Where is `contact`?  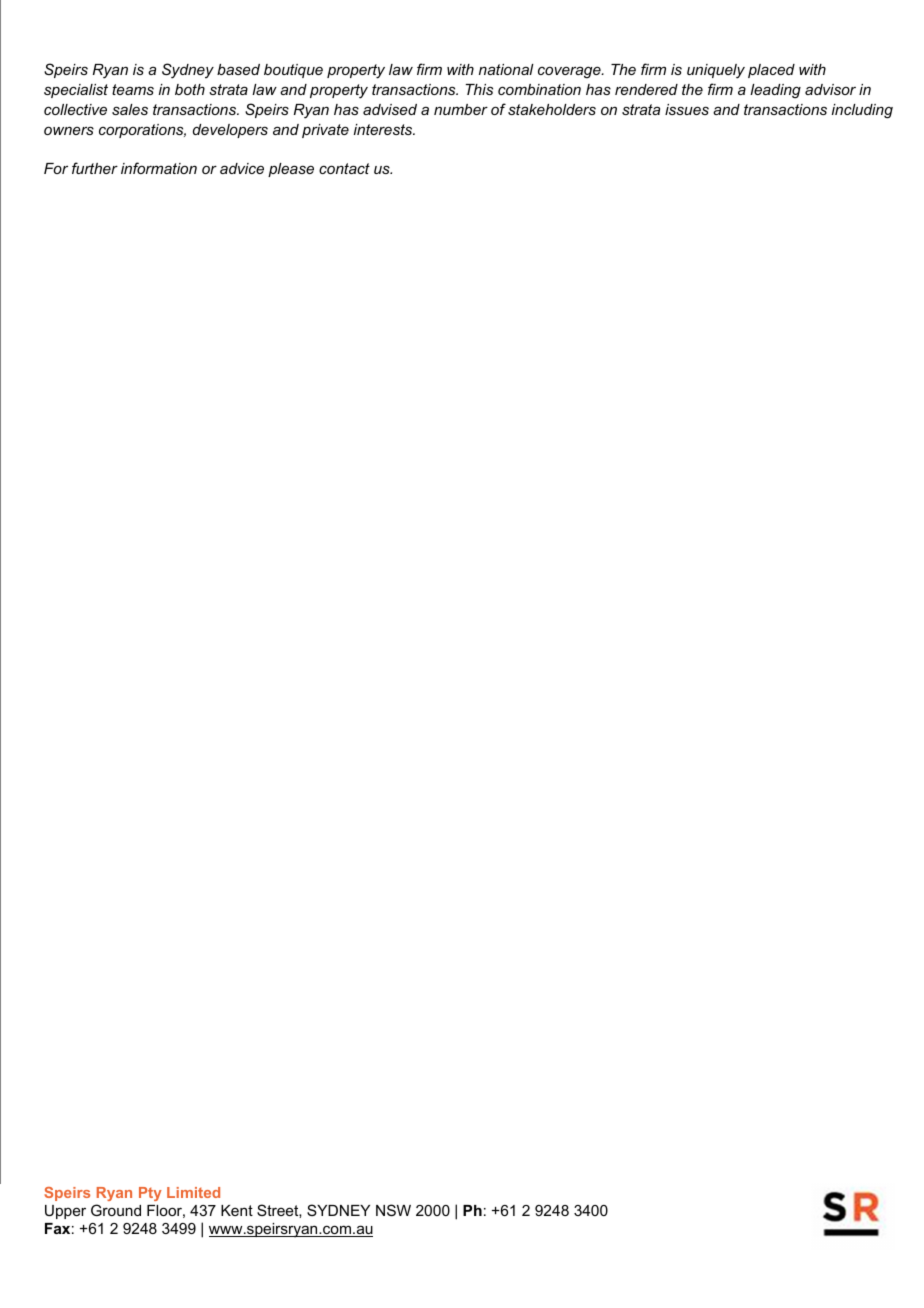
contact is located at coordinates (344, 168).
